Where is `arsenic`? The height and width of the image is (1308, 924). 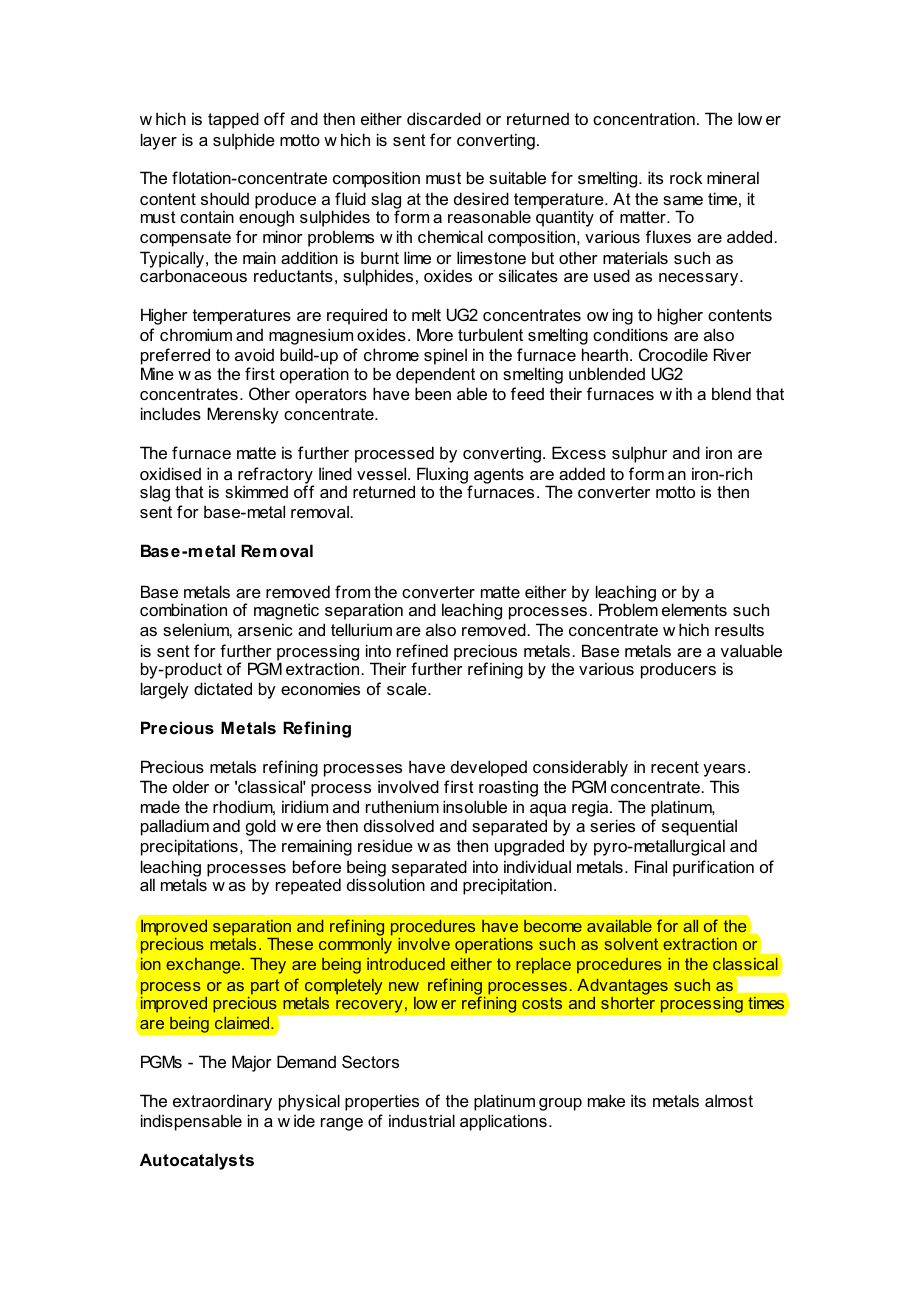
arsenic is located at coordinates (265, 629).
